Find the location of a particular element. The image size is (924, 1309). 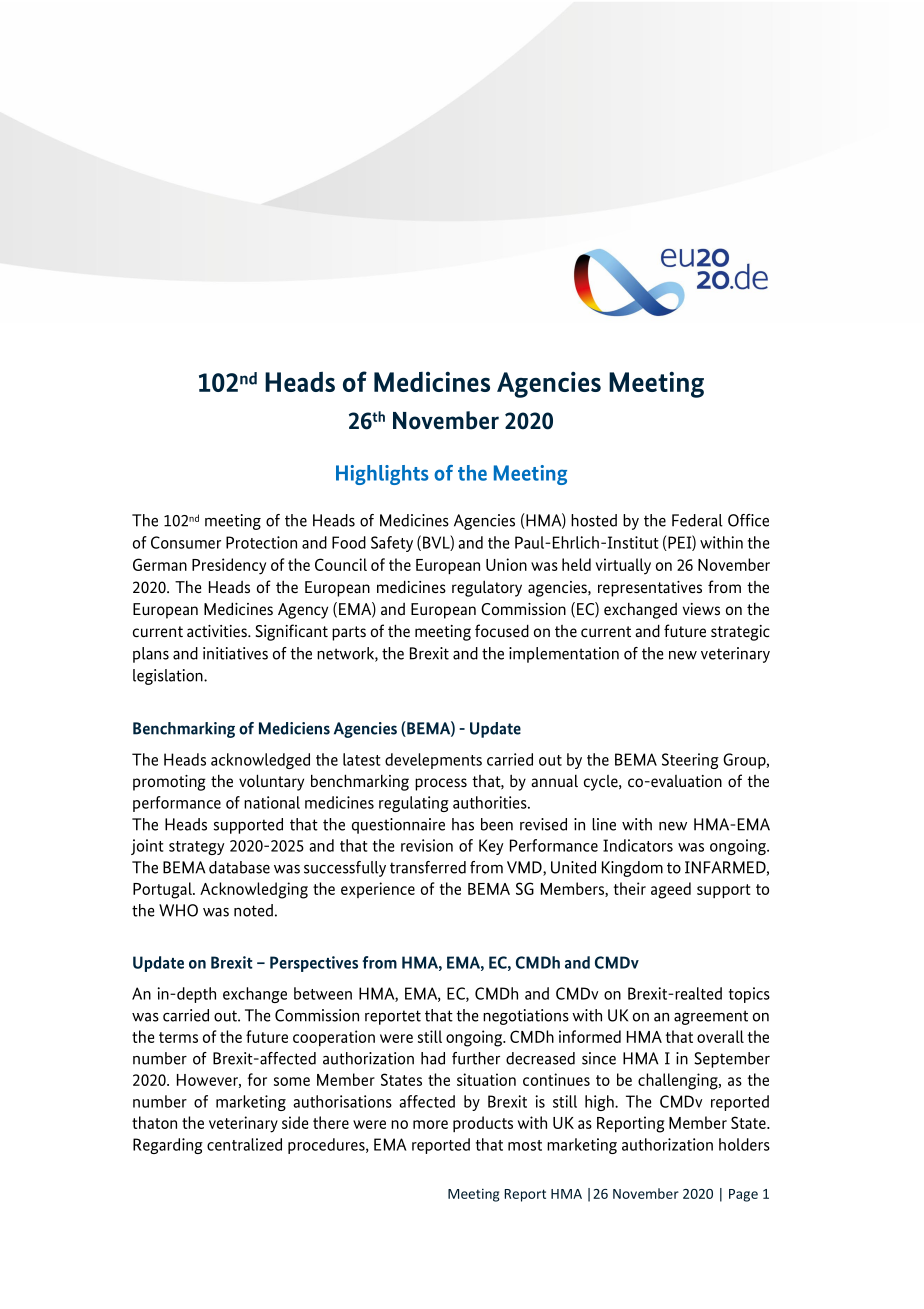

Federal is located at coordinates (697, 520).
